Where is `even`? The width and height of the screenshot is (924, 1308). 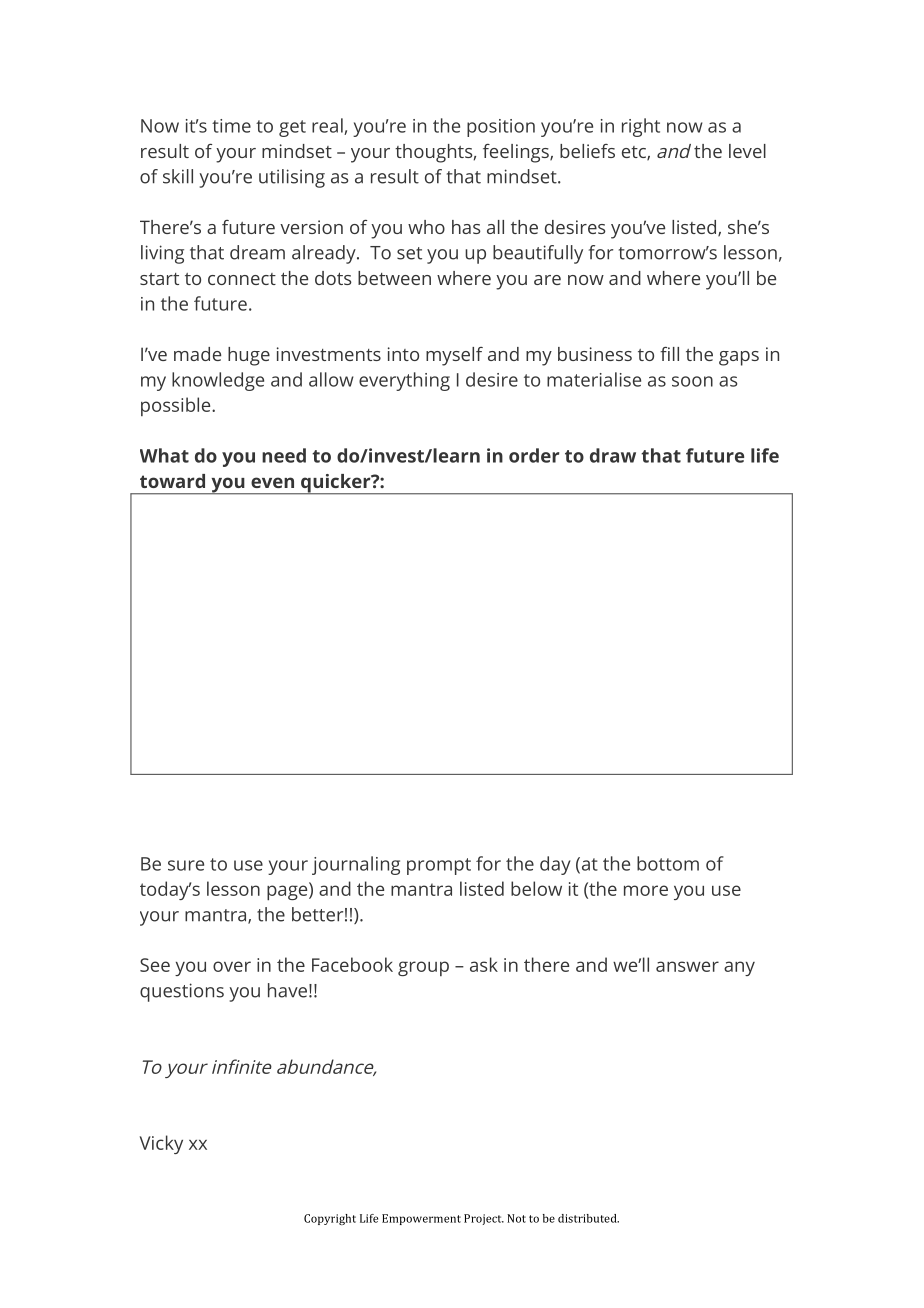
even is located at coordinates (272, 482).
